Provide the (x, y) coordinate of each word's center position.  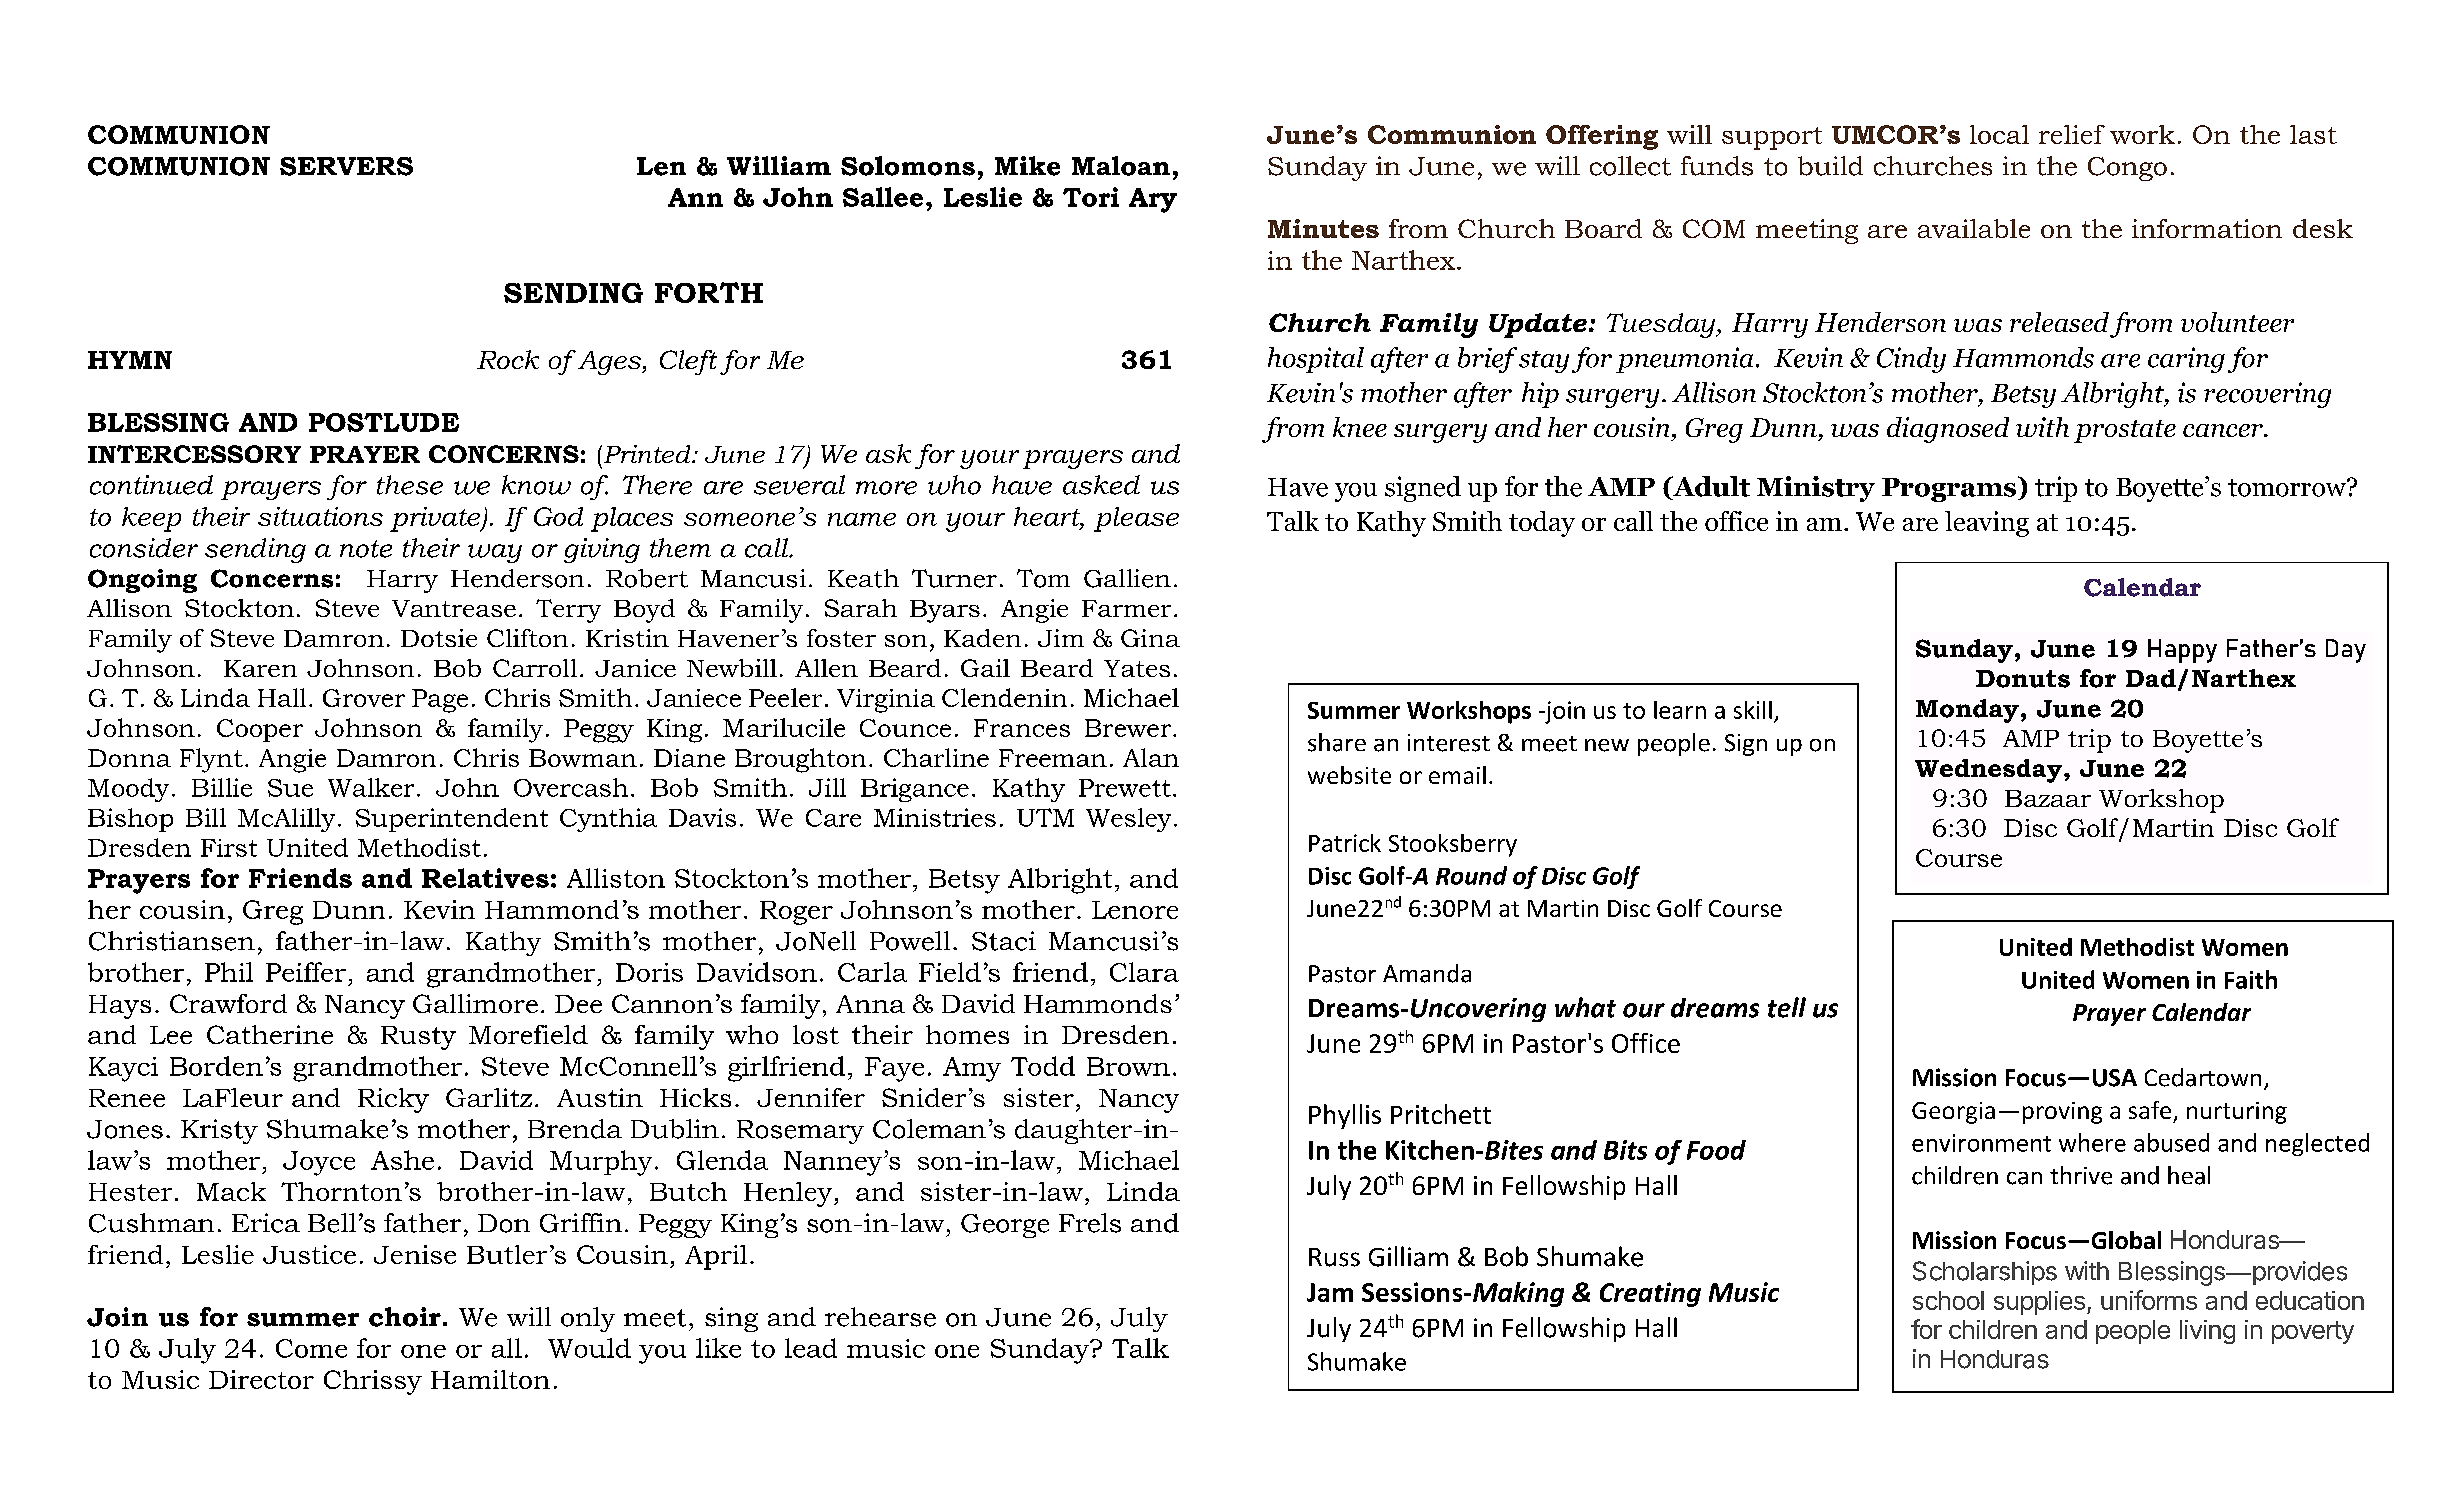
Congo (2127, 169)
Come (311, 1348)
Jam (1330, 1292)
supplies (2039, 1303)
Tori (1091, 197)
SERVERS (346, 166)
